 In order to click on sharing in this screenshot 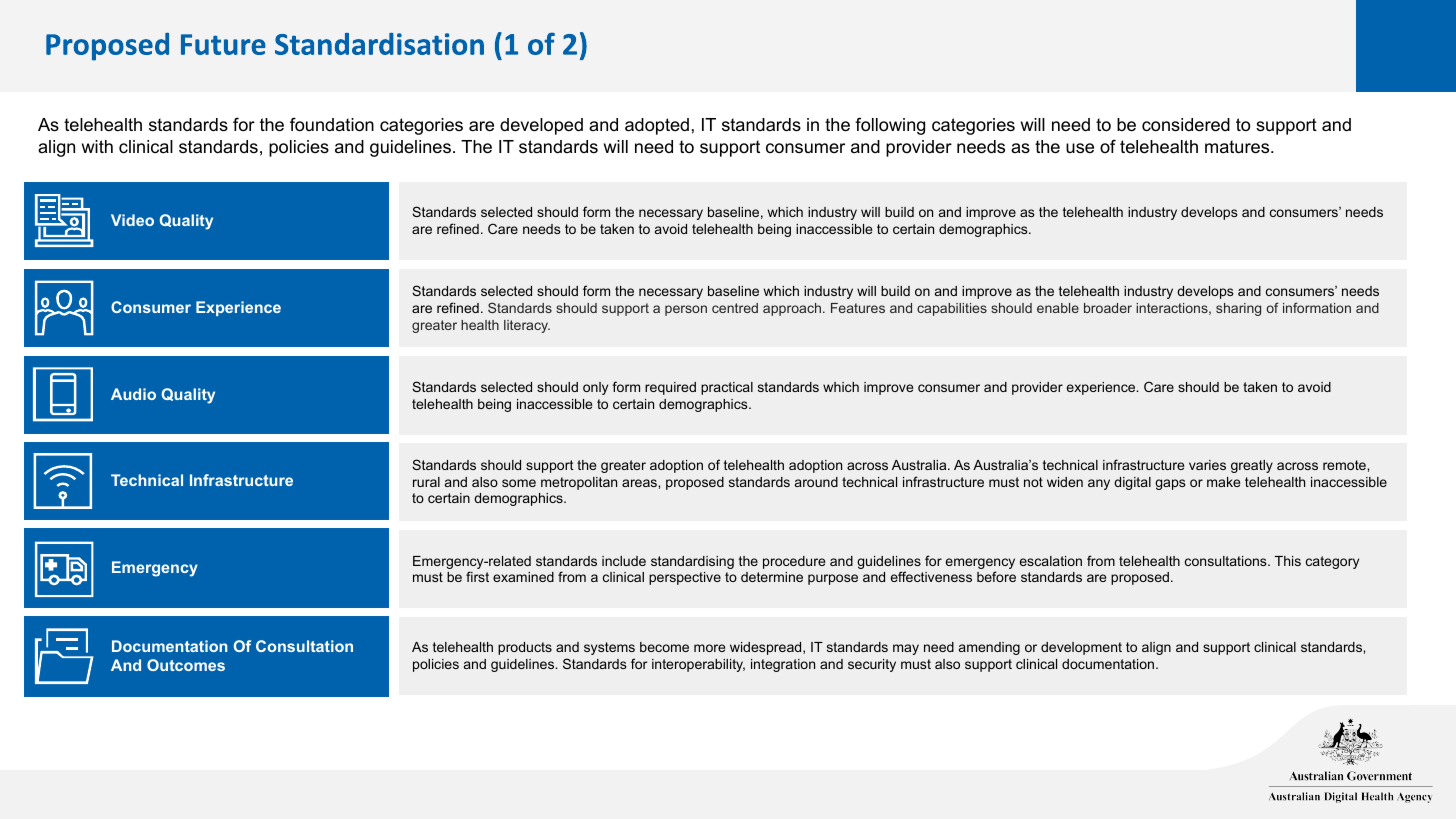, I will do `click(1238, 309)`.
